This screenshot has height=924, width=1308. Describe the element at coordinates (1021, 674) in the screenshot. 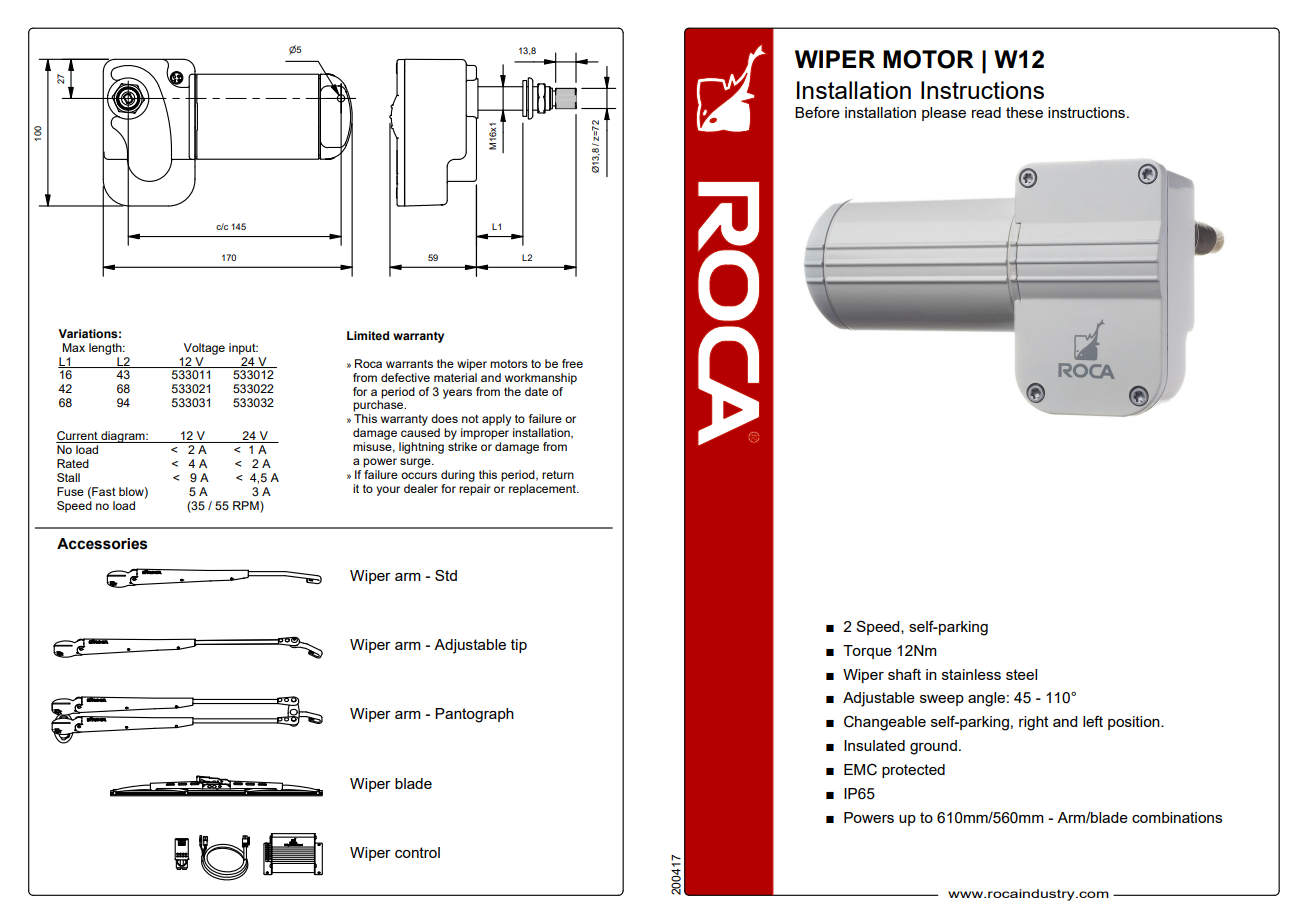

I see `steel` at that location.
